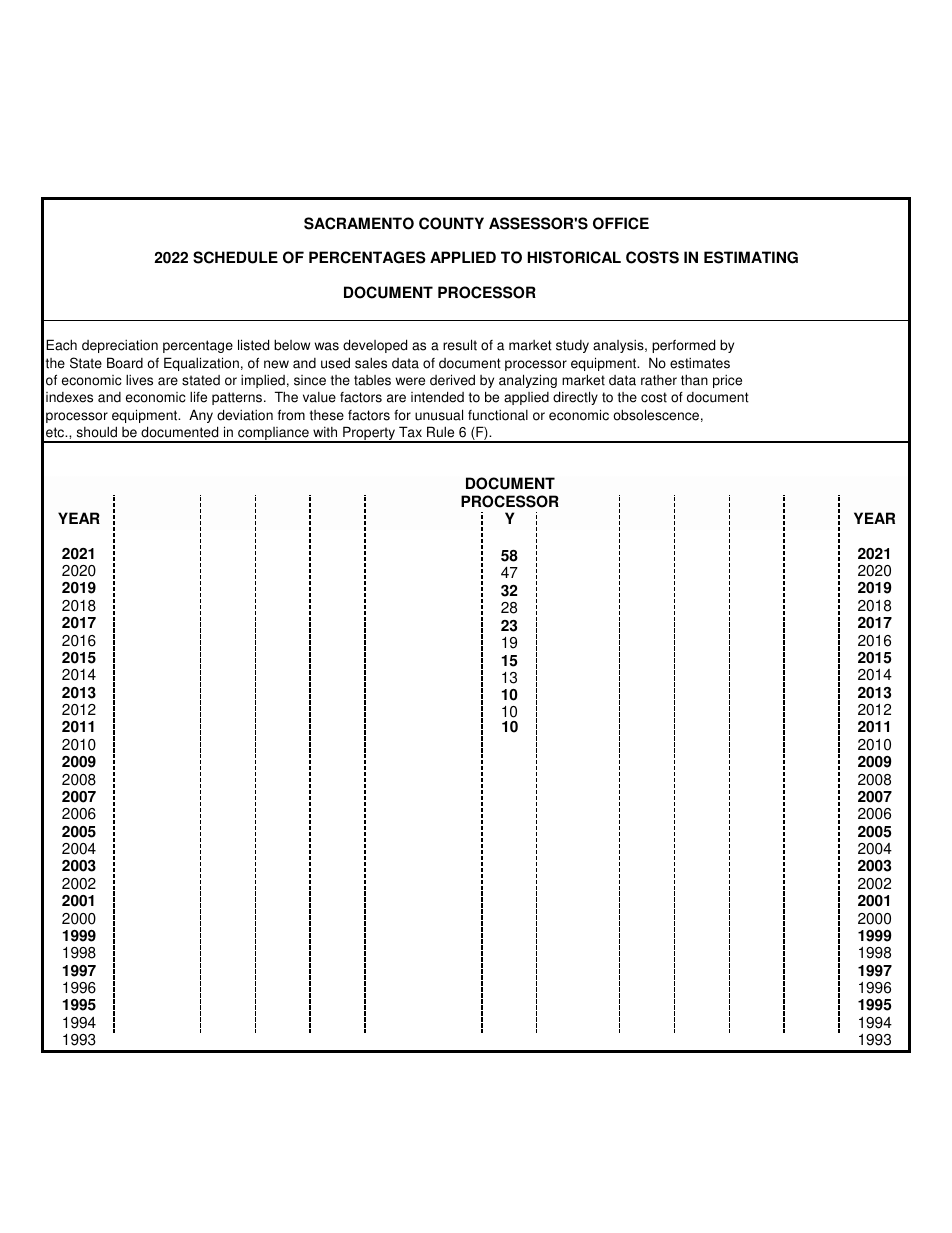  I want to click on Tax, so click(410, 432).
